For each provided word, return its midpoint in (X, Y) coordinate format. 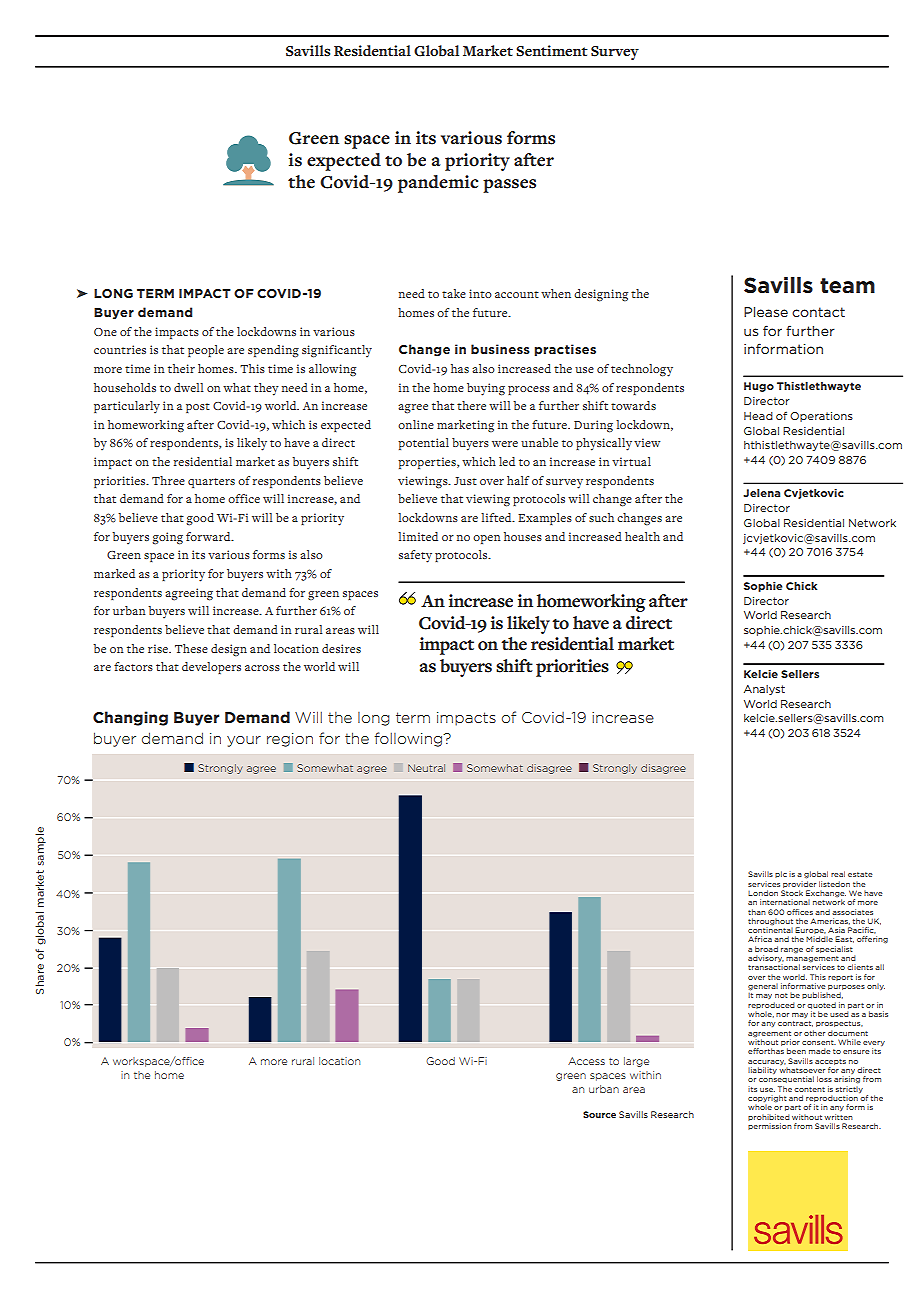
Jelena (761, 493)
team (847, 286)
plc (781, 874)
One (105, 332)
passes (509, 186)
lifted (497, 517)
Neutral (426, 768)
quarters (211, 483)
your (244, 741)
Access (586, 1061)
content (809, 1089)
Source (599, 1114)
